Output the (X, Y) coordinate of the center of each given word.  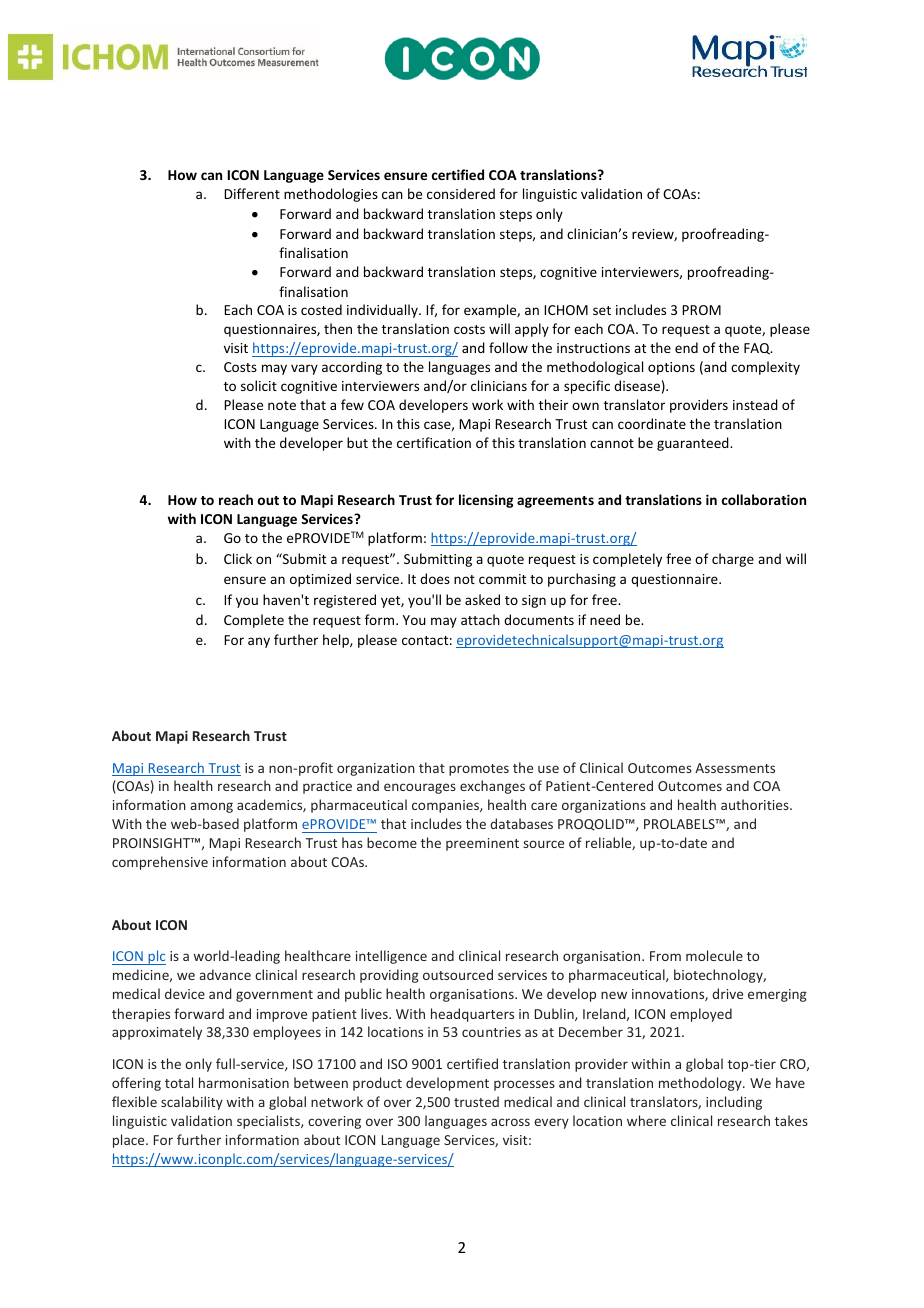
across (510, 1122)
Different (252, 193)
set (602, 310)
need (605, 619)
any (259, 642)
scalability (192, 1103)
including (734, 1103)
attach (480, 619)
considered (461, 193)
